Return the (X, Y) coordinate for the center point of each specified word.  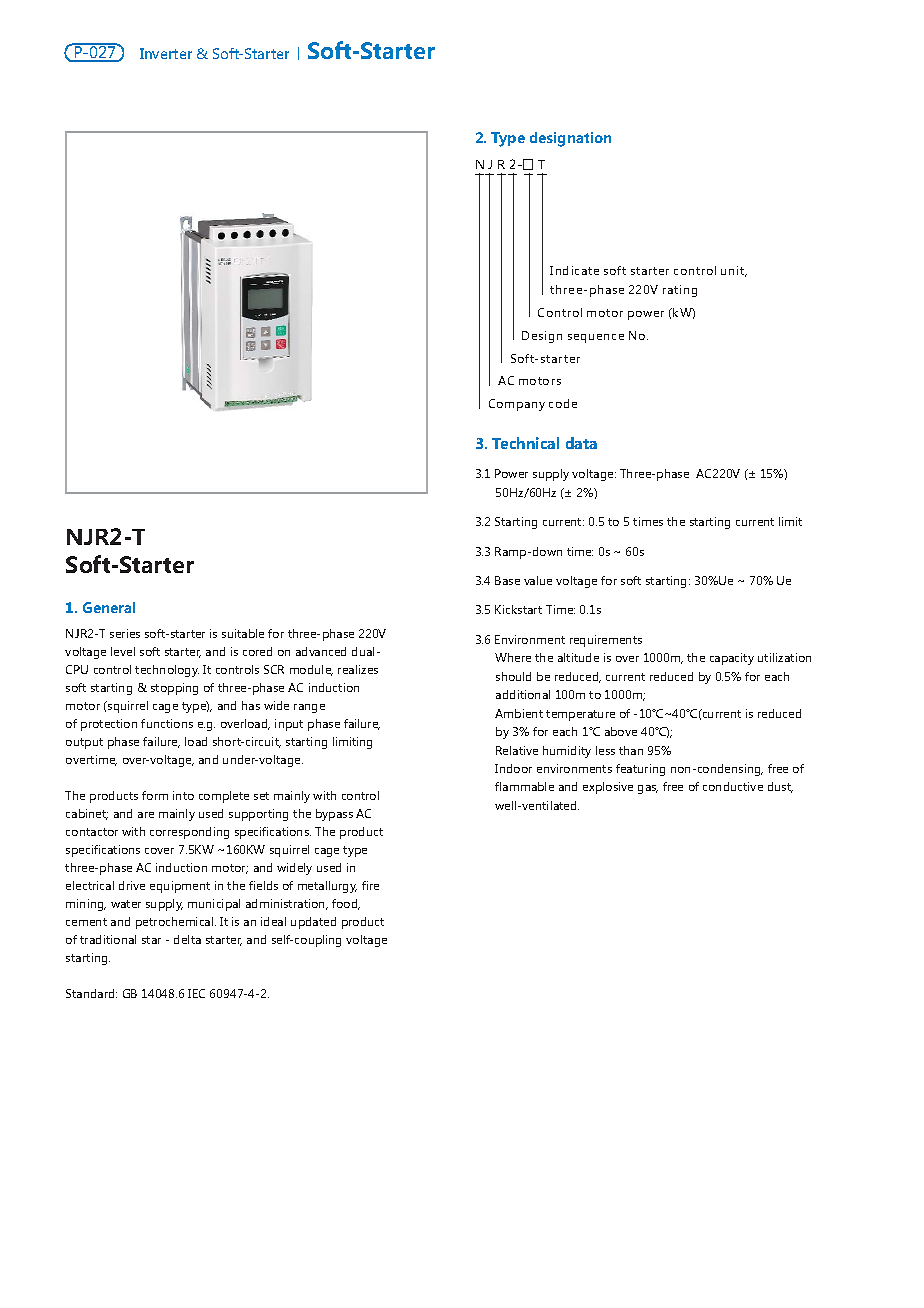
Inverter (166, 53)
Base (507, 580)
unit (734, 271)
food (346, 904)
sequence (596, 338)
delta (187, 939)
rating (680, 291)
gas (648, 789)
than (631, 750)
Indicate (574, 270)
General (109, 607)
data (581, 443)
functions (167, 723)
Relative (517, 750)
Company (517, 405)
